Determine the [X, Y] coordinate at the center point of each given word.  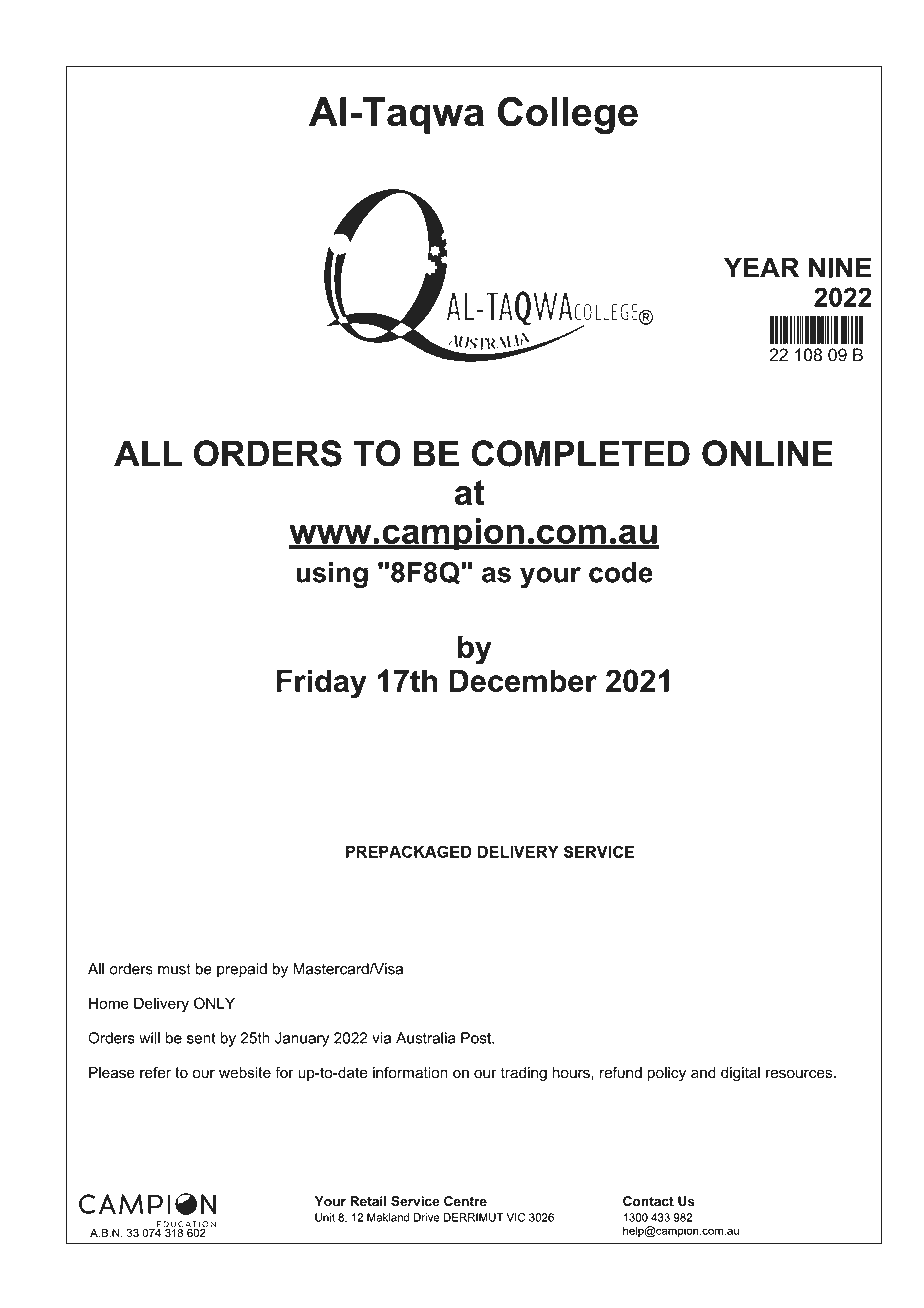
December [523, 680]
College [568, 115]
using [332, 575]
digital [740, 1074]
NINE [840, 267]
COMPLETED [581, 453]
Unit [325, 1217]
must [174, 969]
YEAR [761, 267]
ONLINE [767, 453]
